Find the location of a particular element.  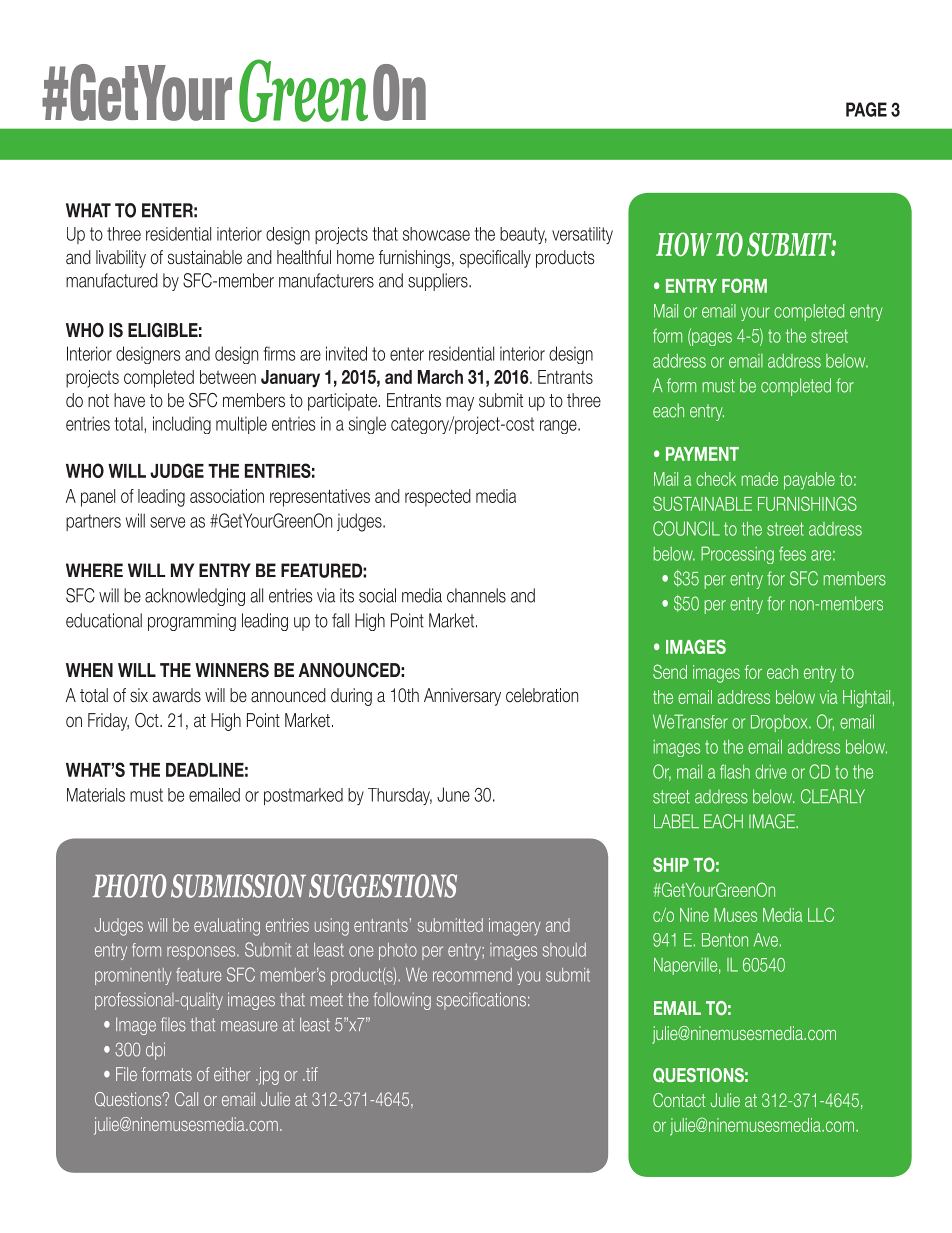

livability is located at coordinates (121, 259).
